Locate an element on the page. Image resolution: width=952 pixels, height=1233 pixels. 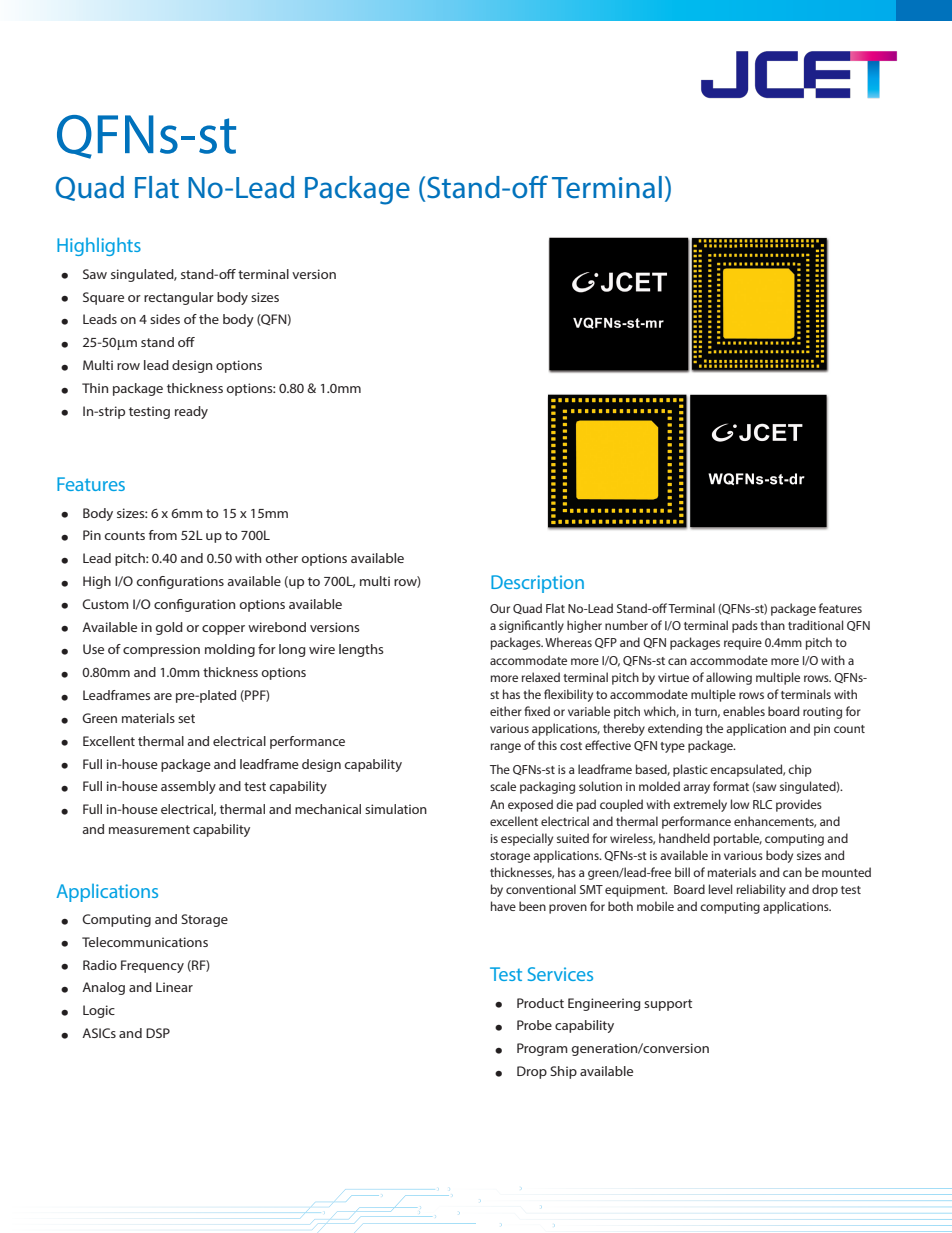
Description is located at coordinates (537, 584).
